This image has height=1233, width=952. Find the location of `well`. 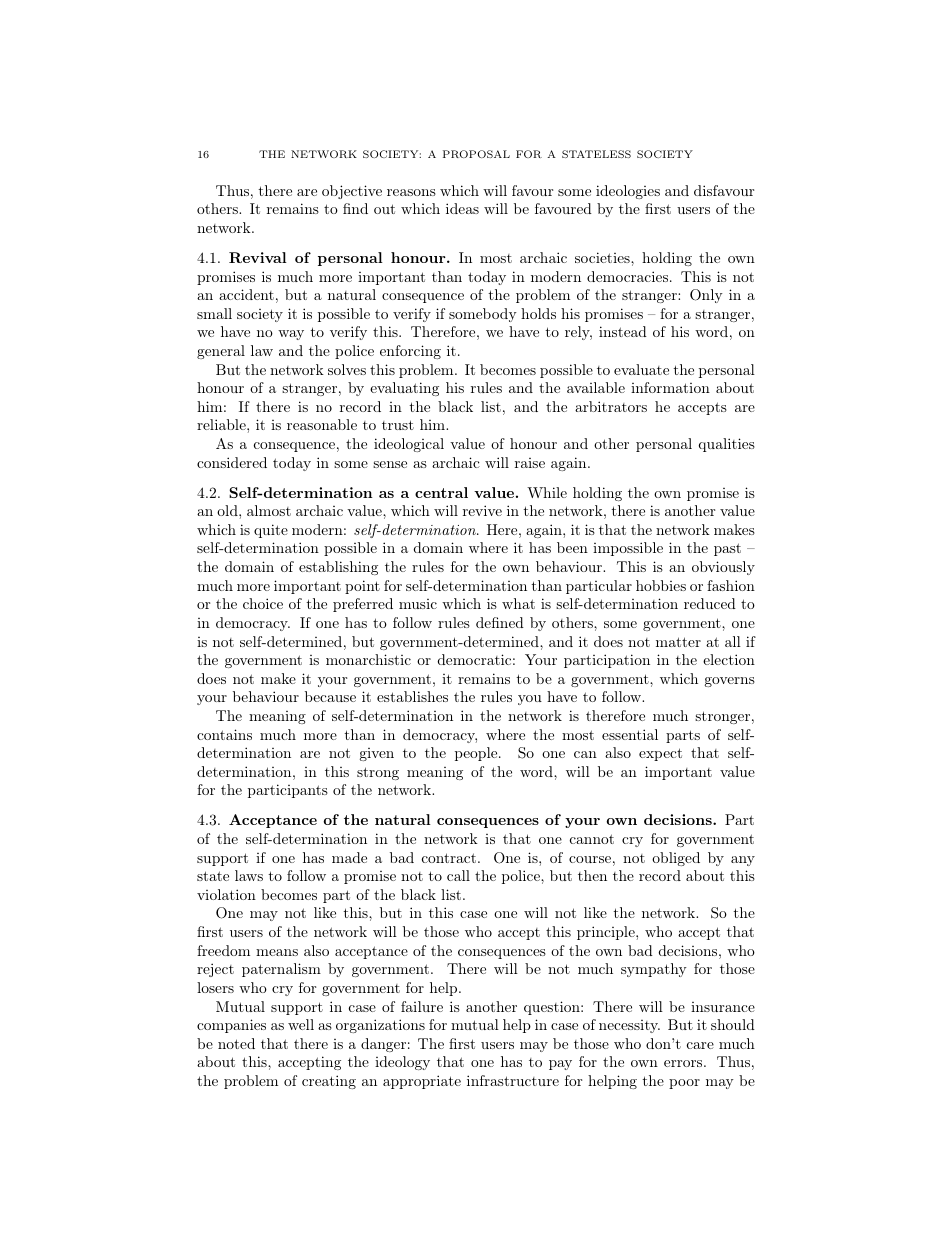

well is located at coordinates (301, 1024).
